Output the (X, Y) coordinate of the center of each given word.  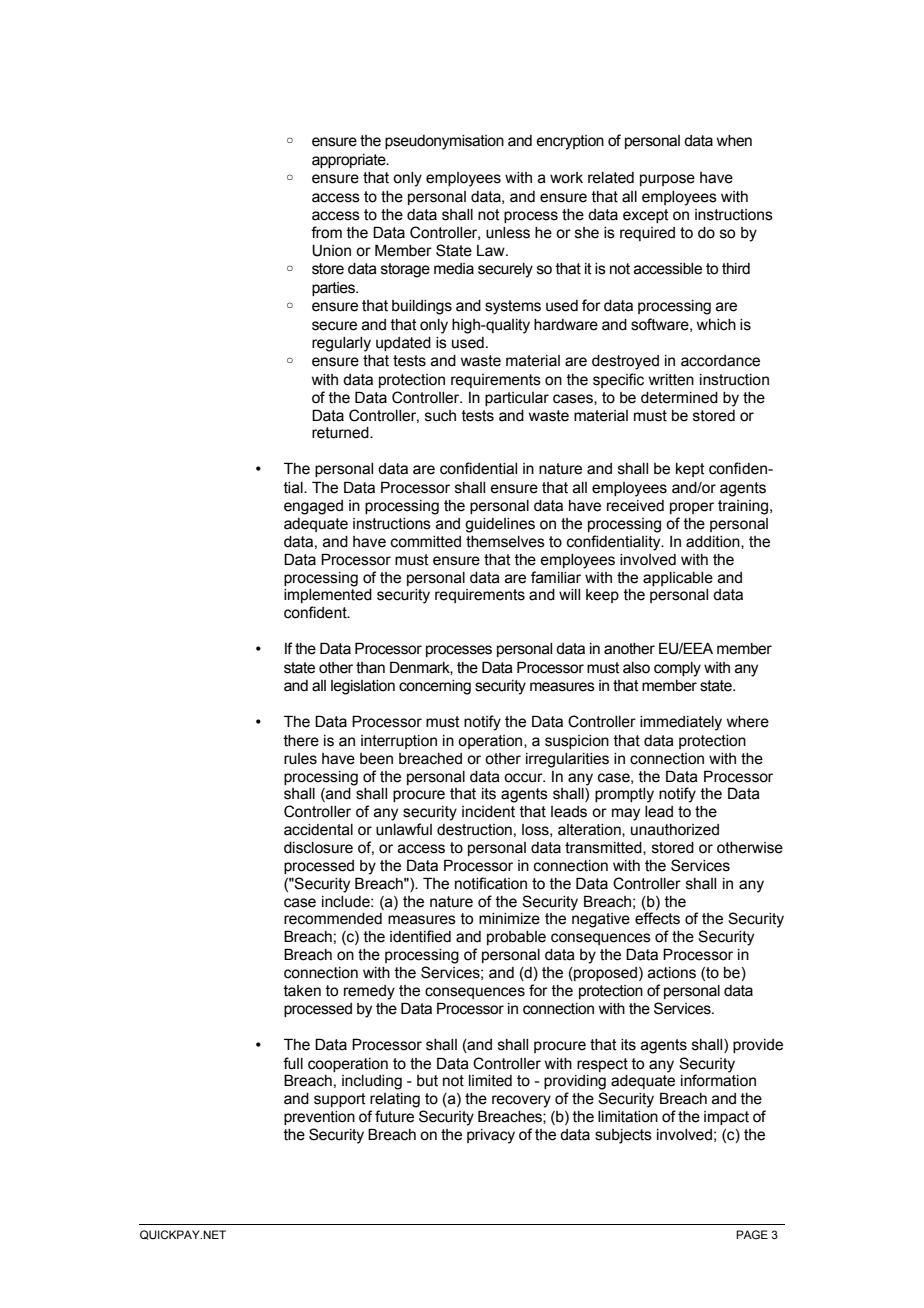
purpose (667, 180)
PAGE (752, 1234)
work (566, 178)
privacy (491, 1136)
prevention (319, 1118)
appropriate (350, 161)
